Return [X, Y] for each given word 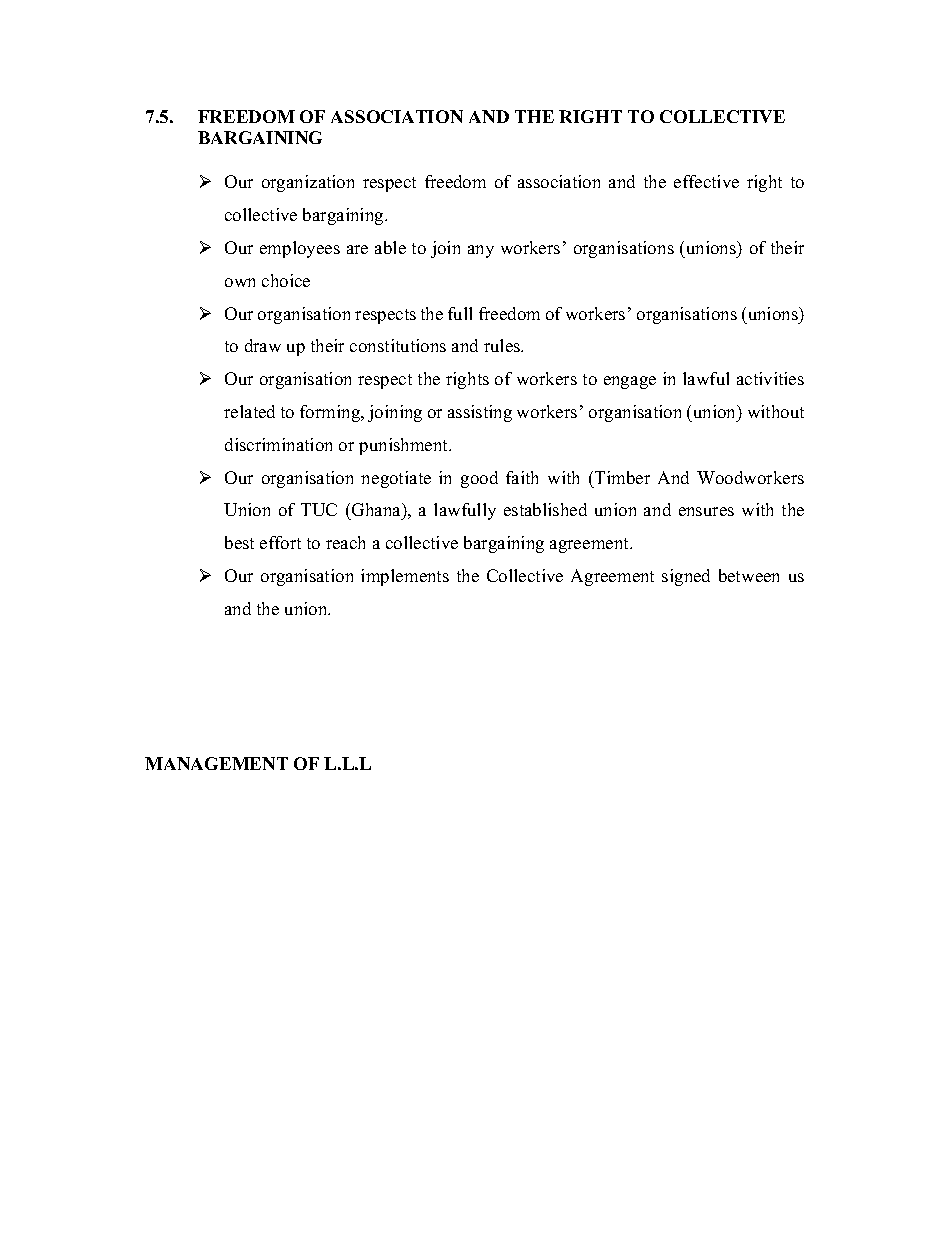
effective [706, 181]
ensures [706, 511]
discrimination [278, 444]
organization [308, 183]
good [479, 479]
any [481, 251]
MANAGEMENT [216, 763]
